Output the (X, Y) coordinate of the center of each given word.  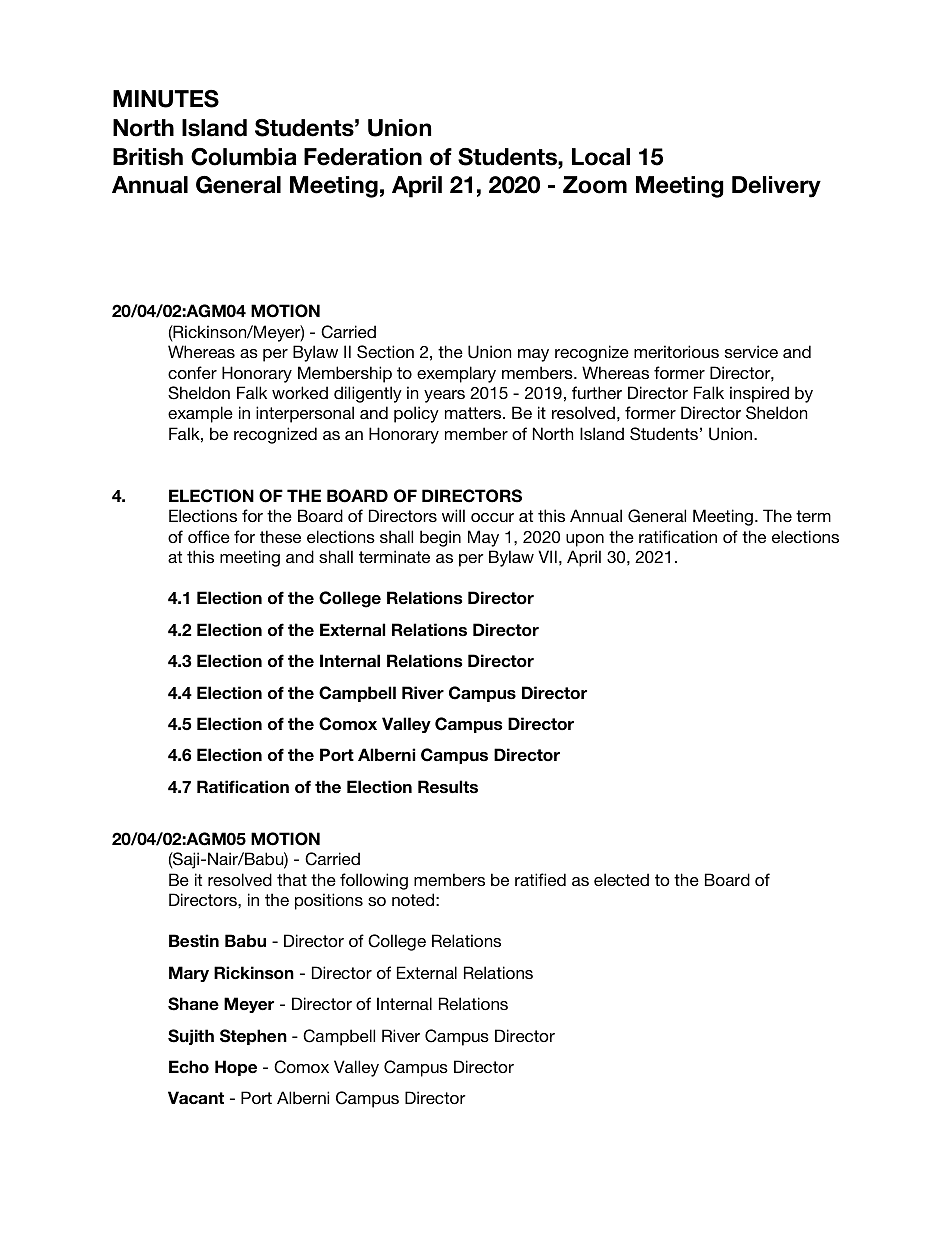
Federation (363, 157)
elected (621, 879)
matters (474, 413)
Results (448, 787)
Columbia (243, 157)
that (292, 879)
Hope (236, 1068)
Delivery (776, 187)
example (200, 414)
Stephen (253, 1037)
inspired (759, 394)
